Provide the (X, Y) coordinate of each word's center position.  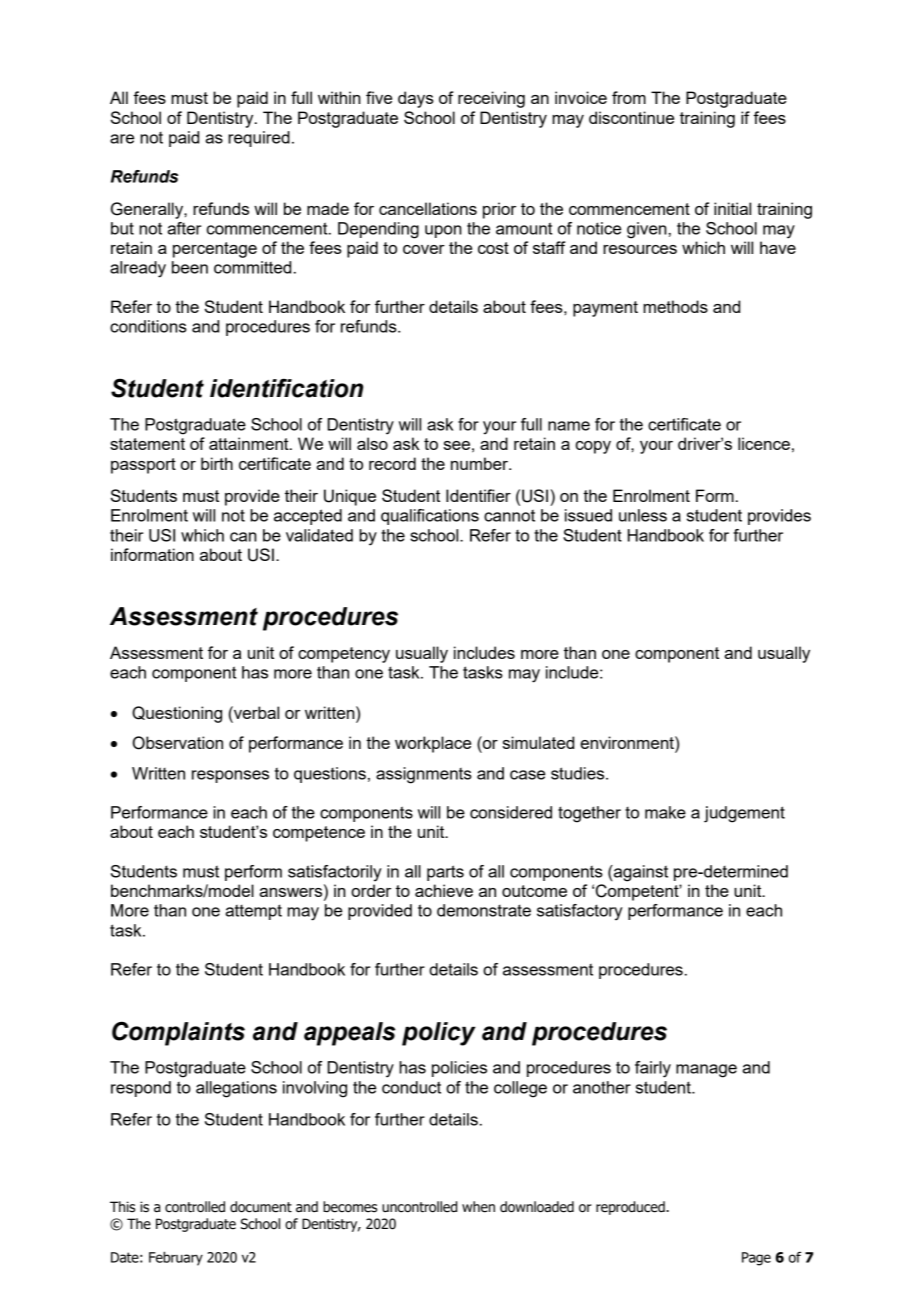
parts (445, 873)
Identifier (478, 495)
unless (643, 515)
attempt (254, 912)
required (259, 139)
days (416, 99)
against (640, 873)
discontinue (631, 117)
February (176, 1258)
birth (217, 463)
